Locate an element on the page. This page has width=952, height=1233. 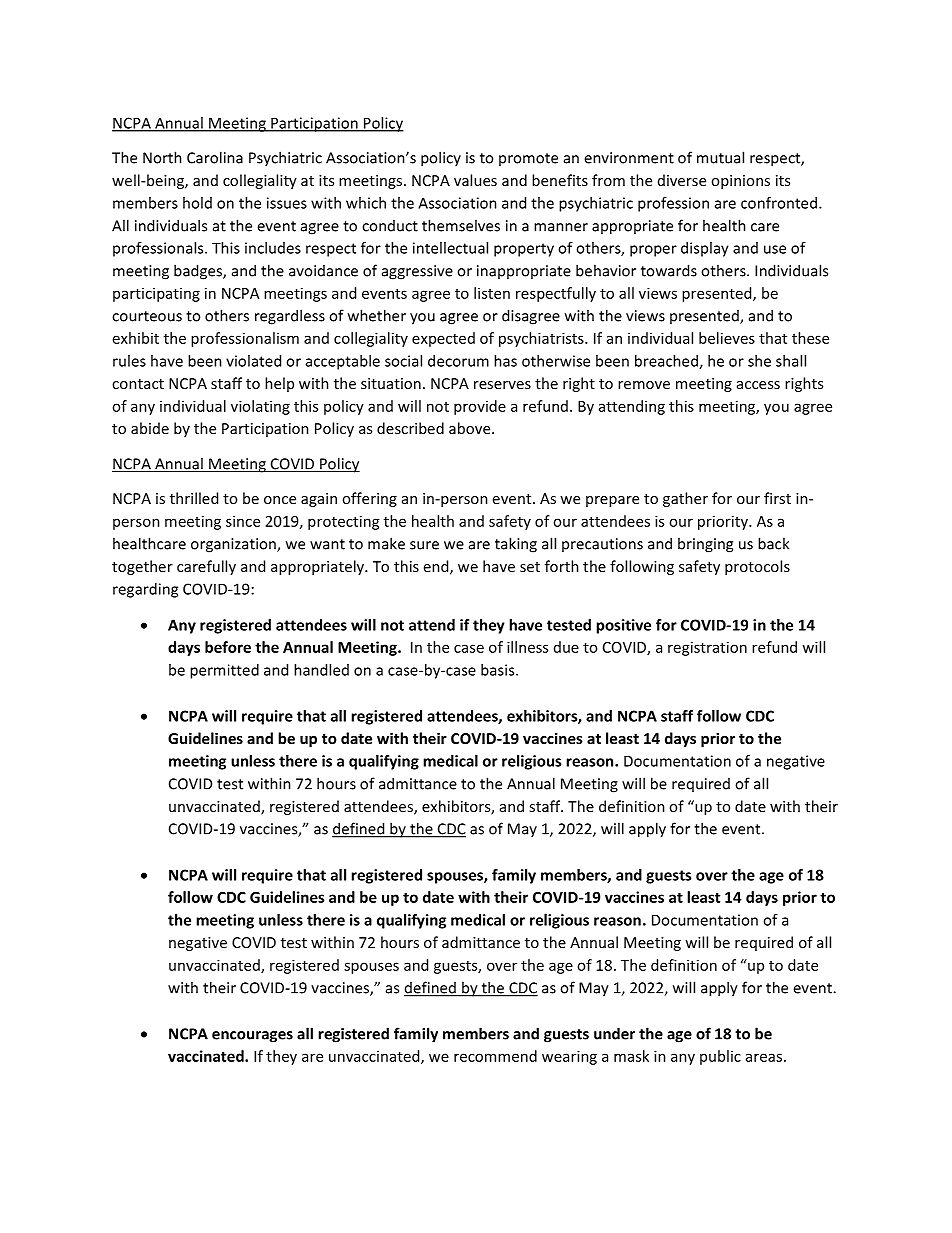
values is located at coordinates (475, 180).
